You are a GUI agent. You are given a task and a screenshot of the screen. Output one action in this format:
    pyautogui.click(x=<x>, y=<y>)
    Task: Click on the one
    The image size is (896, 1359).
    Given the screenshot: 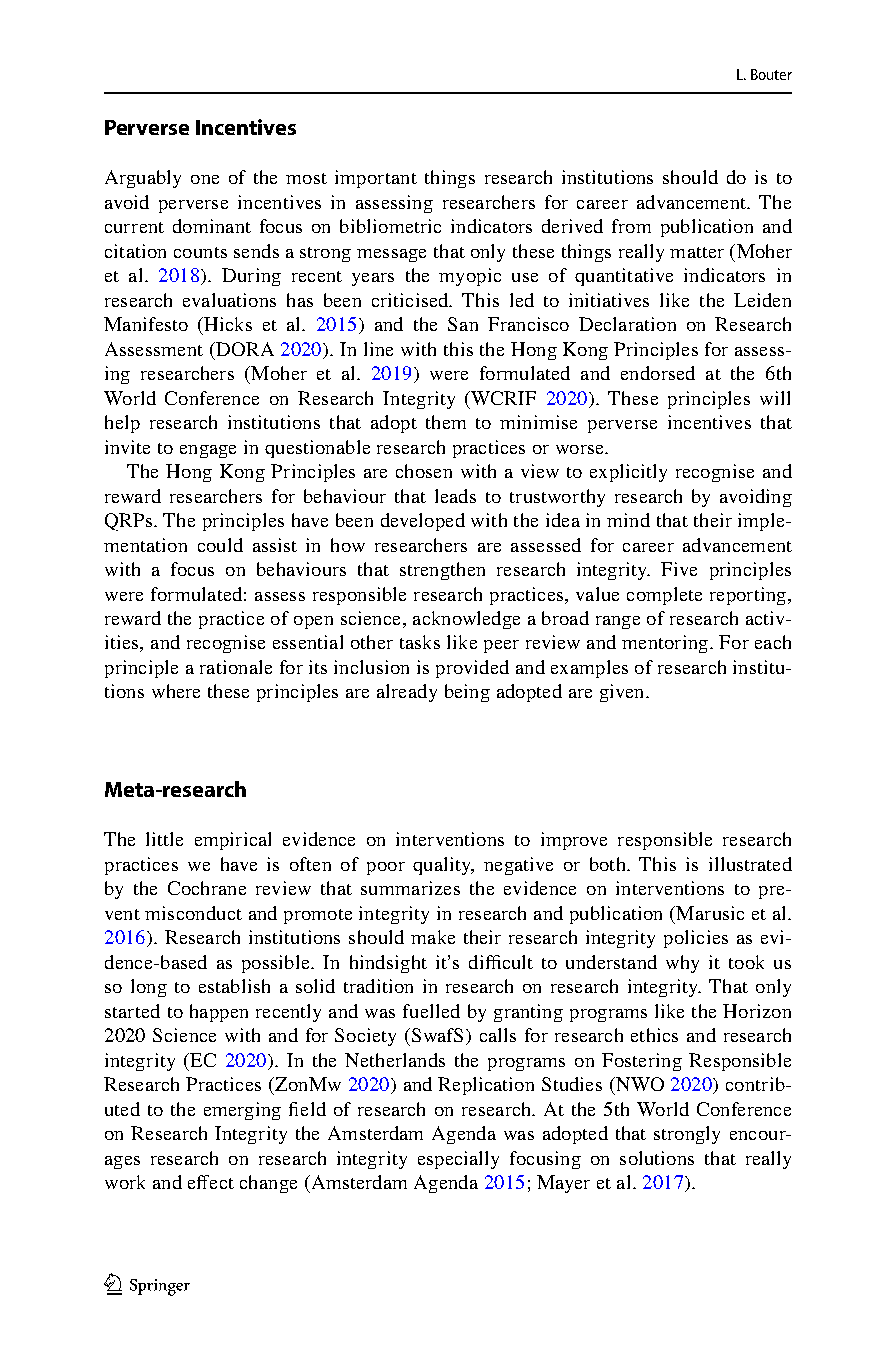 What is the action you would take?
    pyautogui.click(x=205, y=179)
